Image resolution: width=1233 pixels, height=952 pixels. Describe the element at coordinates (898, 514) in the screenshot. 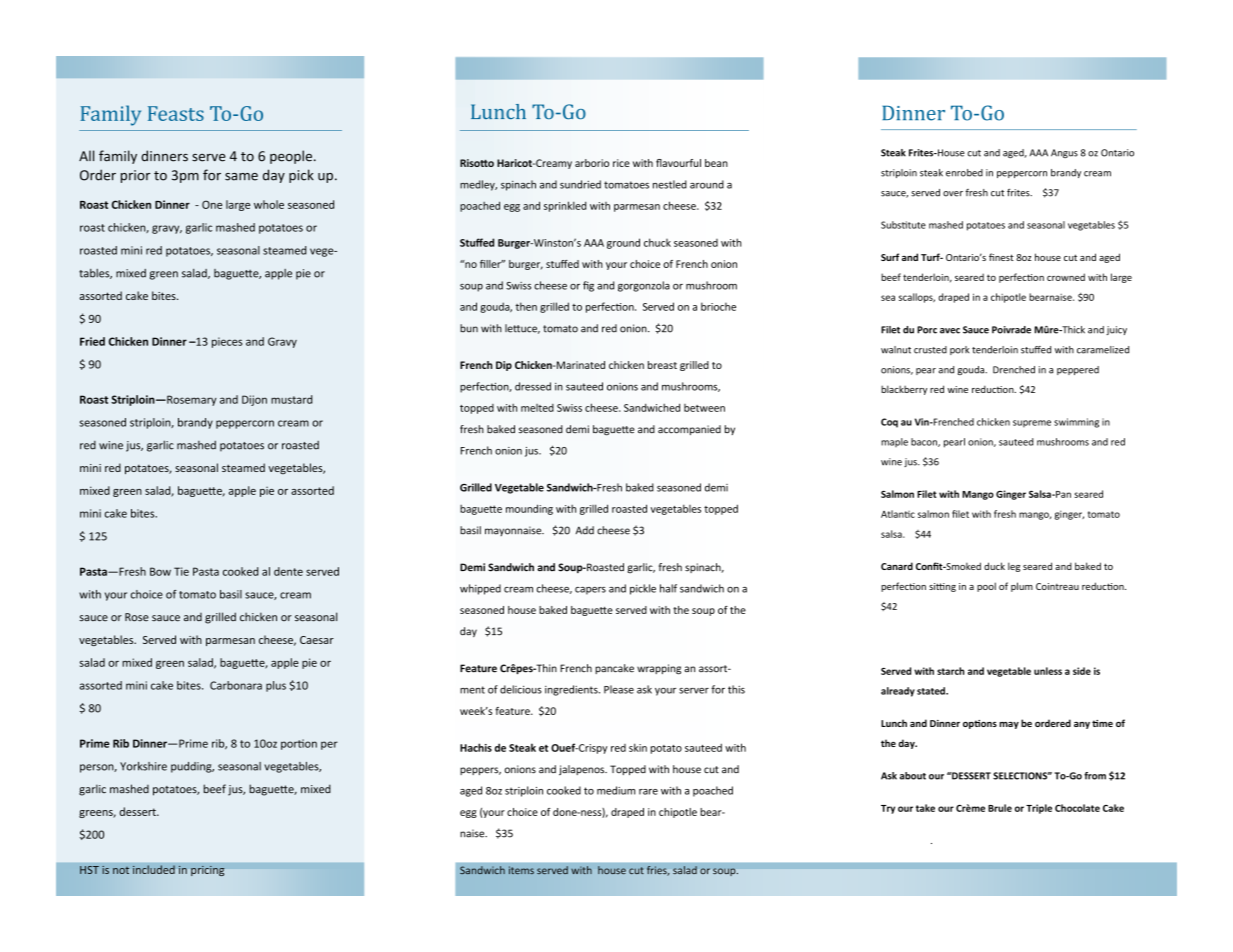

I see `Atlantic` at that location.
